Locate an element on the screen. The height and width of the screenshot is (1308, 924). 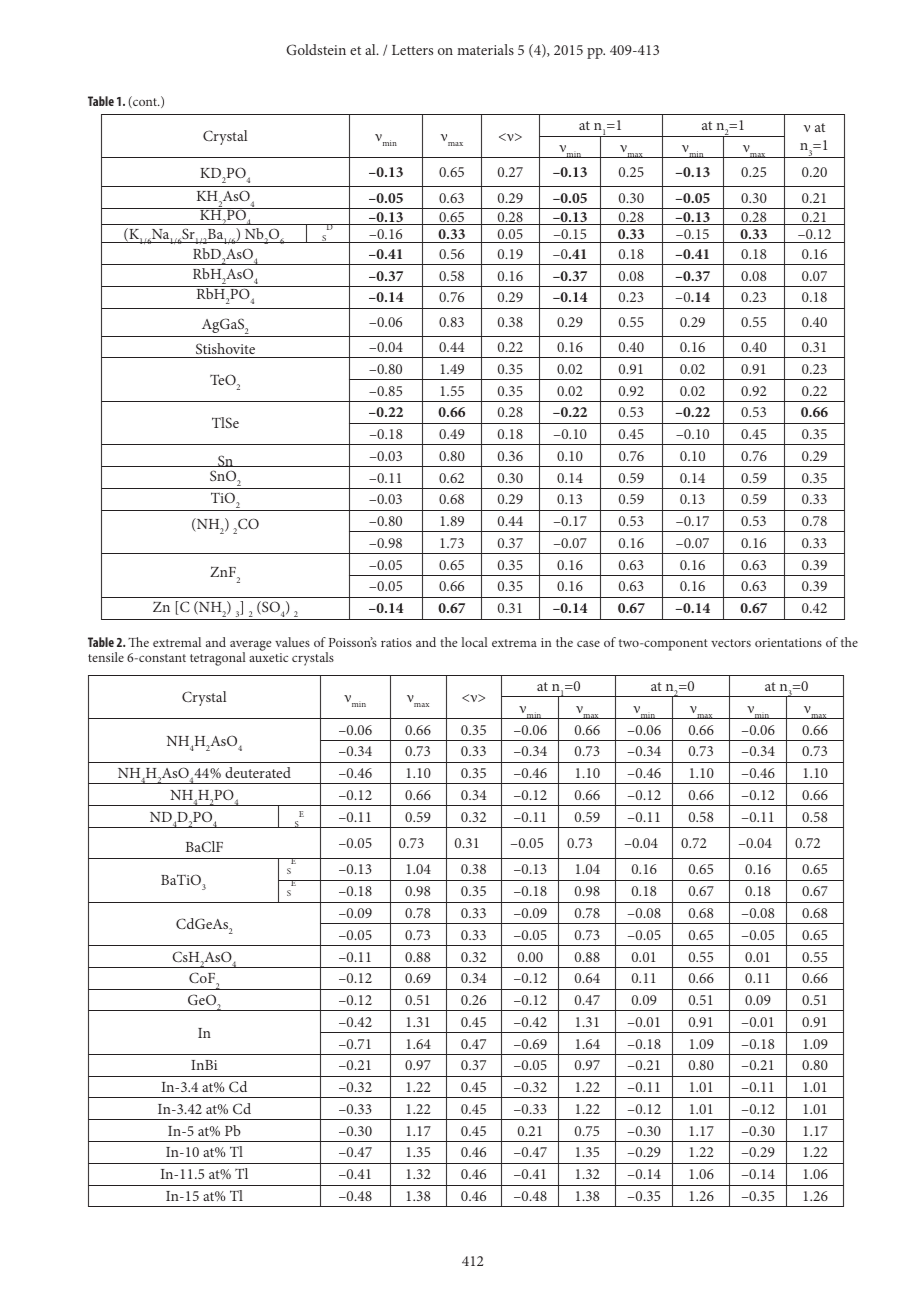
Goldstein is located at coordinates (316, 49).
